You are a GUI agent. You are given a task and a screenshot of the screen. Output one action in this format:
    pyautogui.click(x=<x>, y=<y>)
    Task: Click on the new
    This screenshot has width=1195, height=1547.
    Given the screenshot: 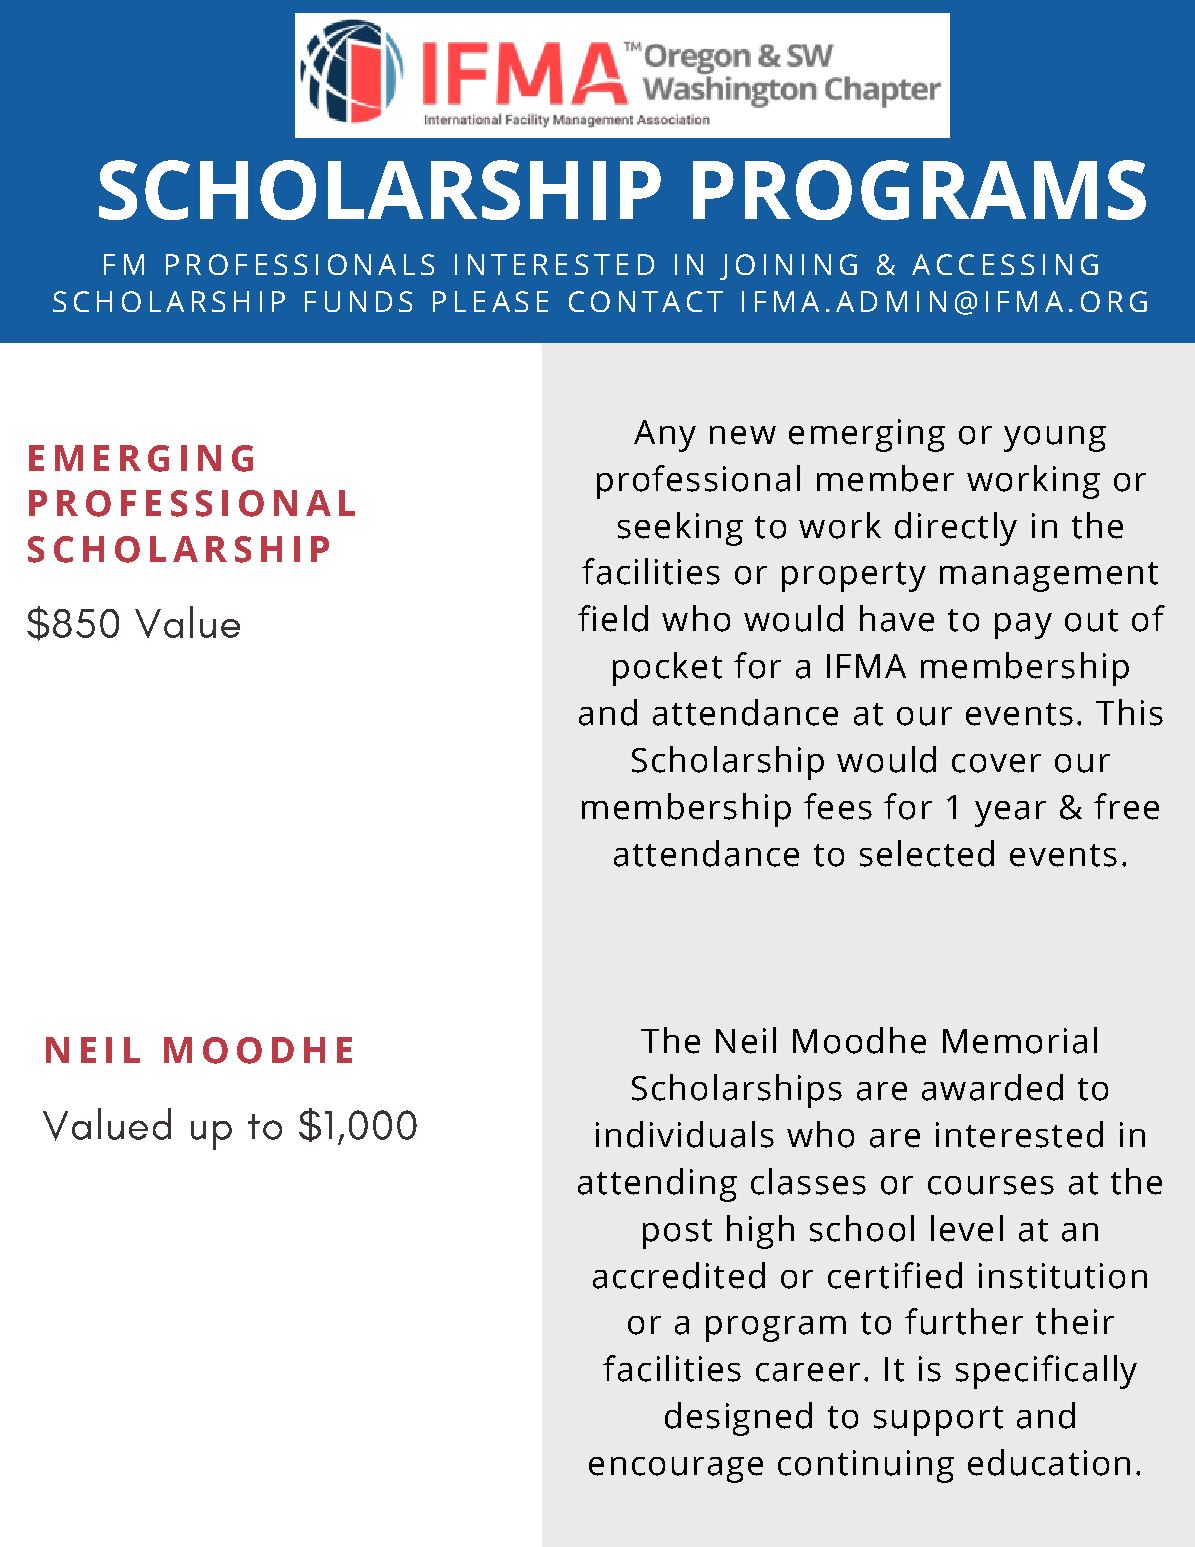 What is the action you would take?
    pyautogui.click(x=743, y=435)
